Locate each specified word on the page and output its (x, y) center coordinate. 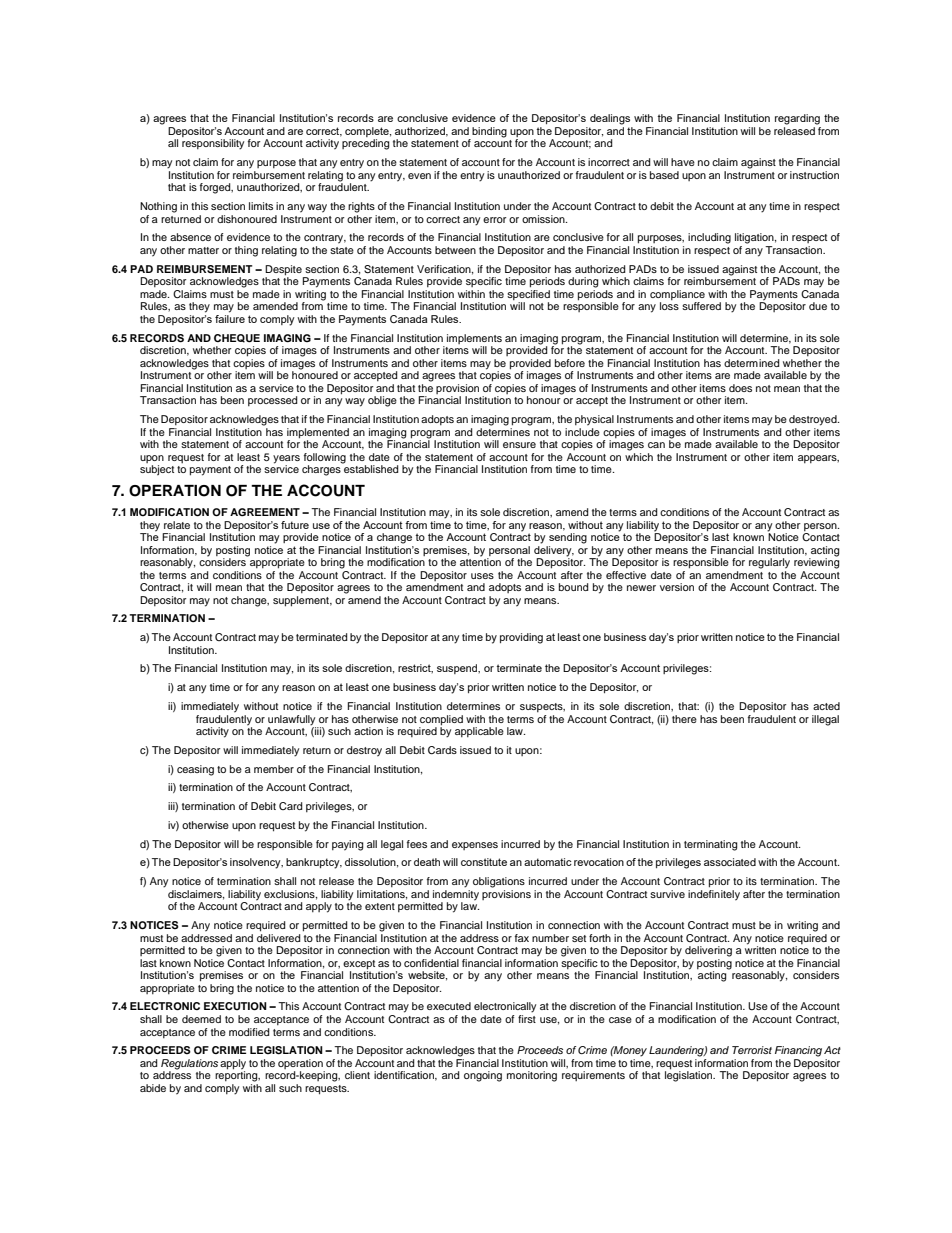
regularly (769, 563)
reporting (237, 1075)
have (683, 162)
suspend (458, 669)
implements (474, 339)
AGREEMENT (265, 512)
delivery (554, 550)
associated (730, 862)
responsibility (213, 144)
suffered (701, 306)
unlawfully (291, 720)
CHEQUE (237, 338)
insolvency (256, 863)
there (684, 719)
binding (488, 133)
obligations (499, 882)
